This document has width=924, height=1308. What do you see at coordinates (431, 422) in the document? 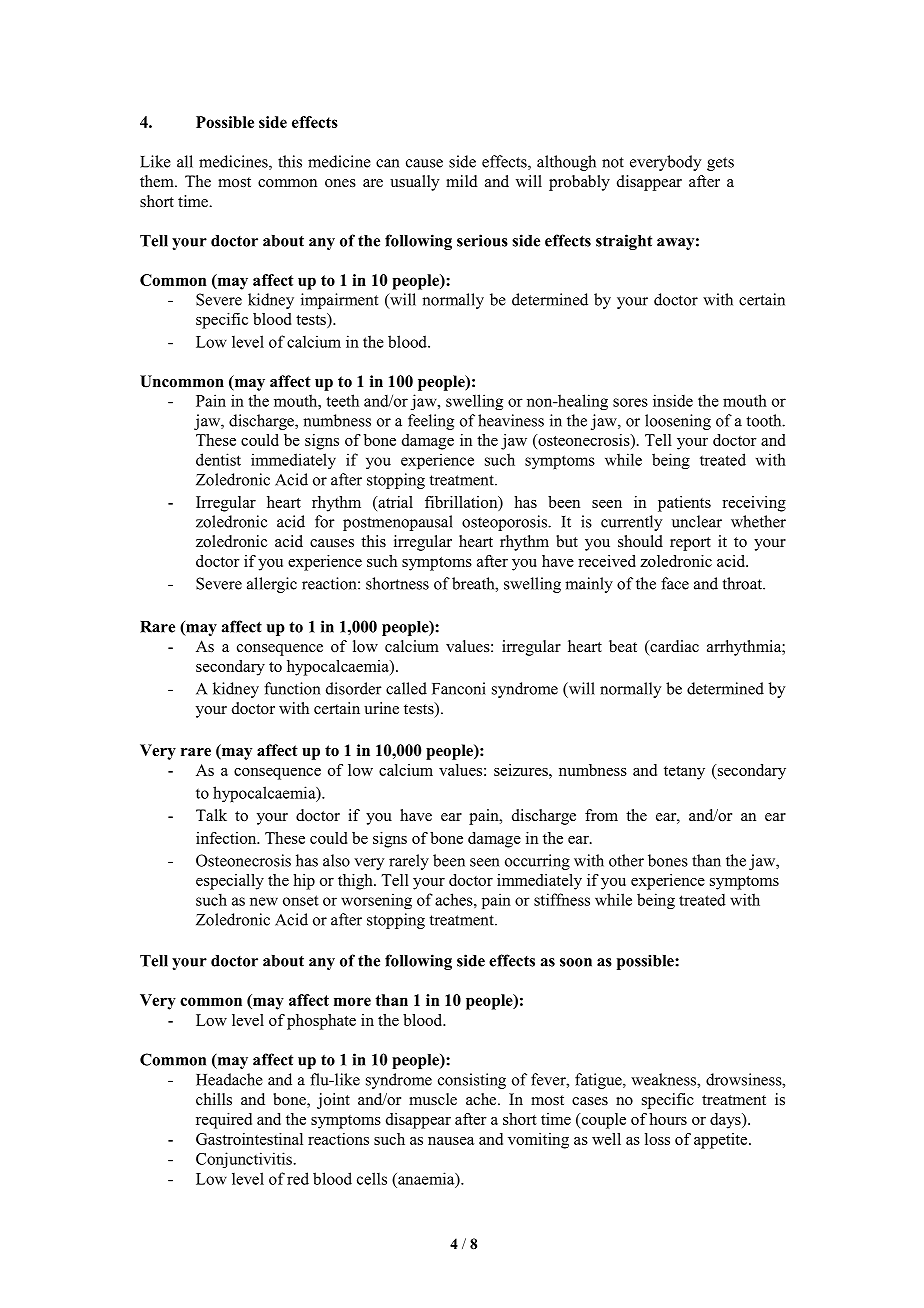
I see `feeling` at bounding box center [431, 422].
